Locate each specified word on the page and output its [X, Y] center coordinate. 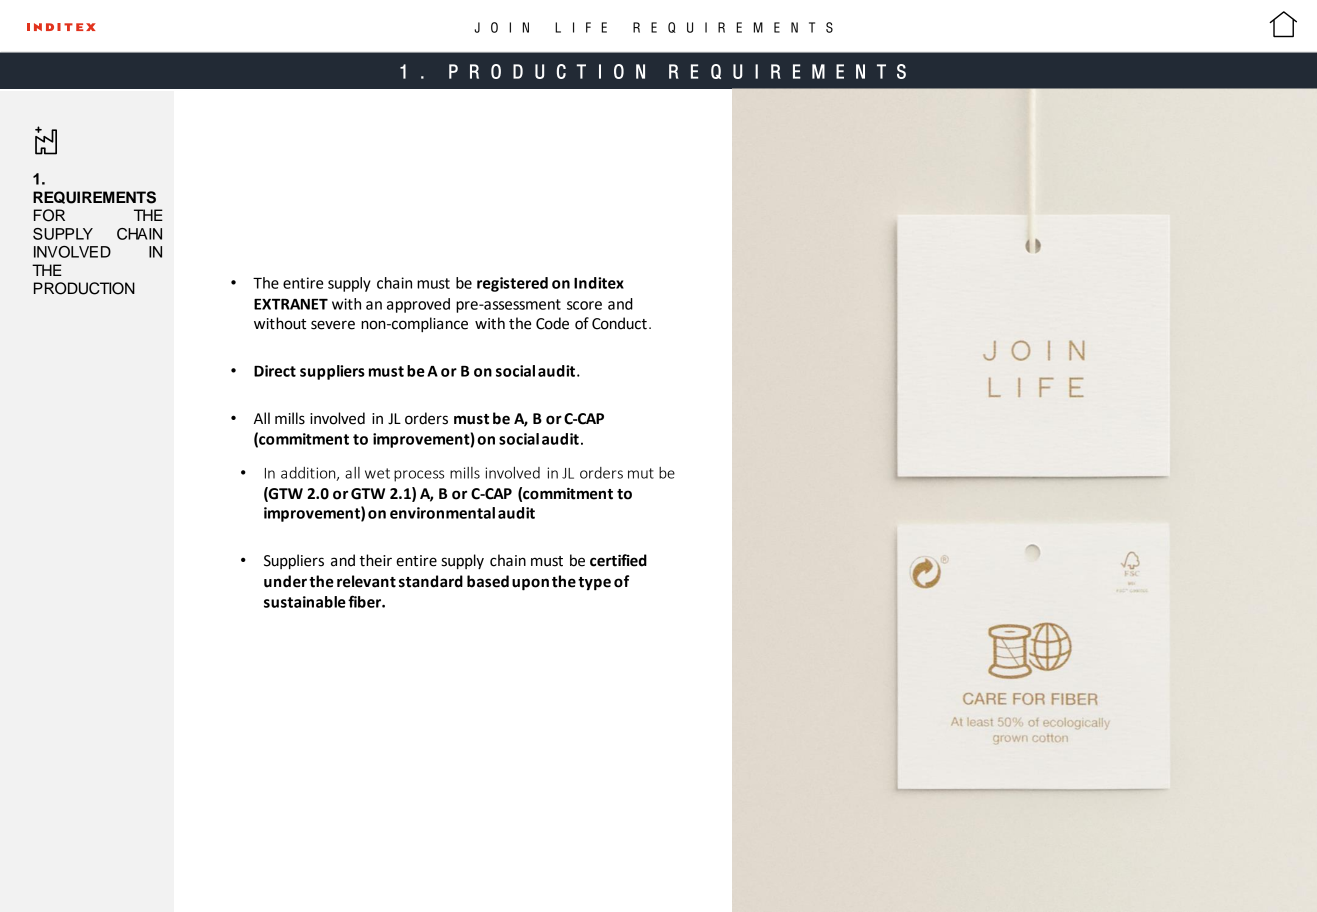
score [584, 305]
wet [377, 473]
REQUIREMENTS [94, 197]
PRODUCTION [84, 288]
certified [618, 560]
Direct [275, 371]
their [375, 560]
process [419, 476]
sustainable [305, 602]
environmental [442, 513]
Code [552, 323]
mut [641, 473]
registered [512, 284]
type [594, 584]
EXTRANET [291, 304]
